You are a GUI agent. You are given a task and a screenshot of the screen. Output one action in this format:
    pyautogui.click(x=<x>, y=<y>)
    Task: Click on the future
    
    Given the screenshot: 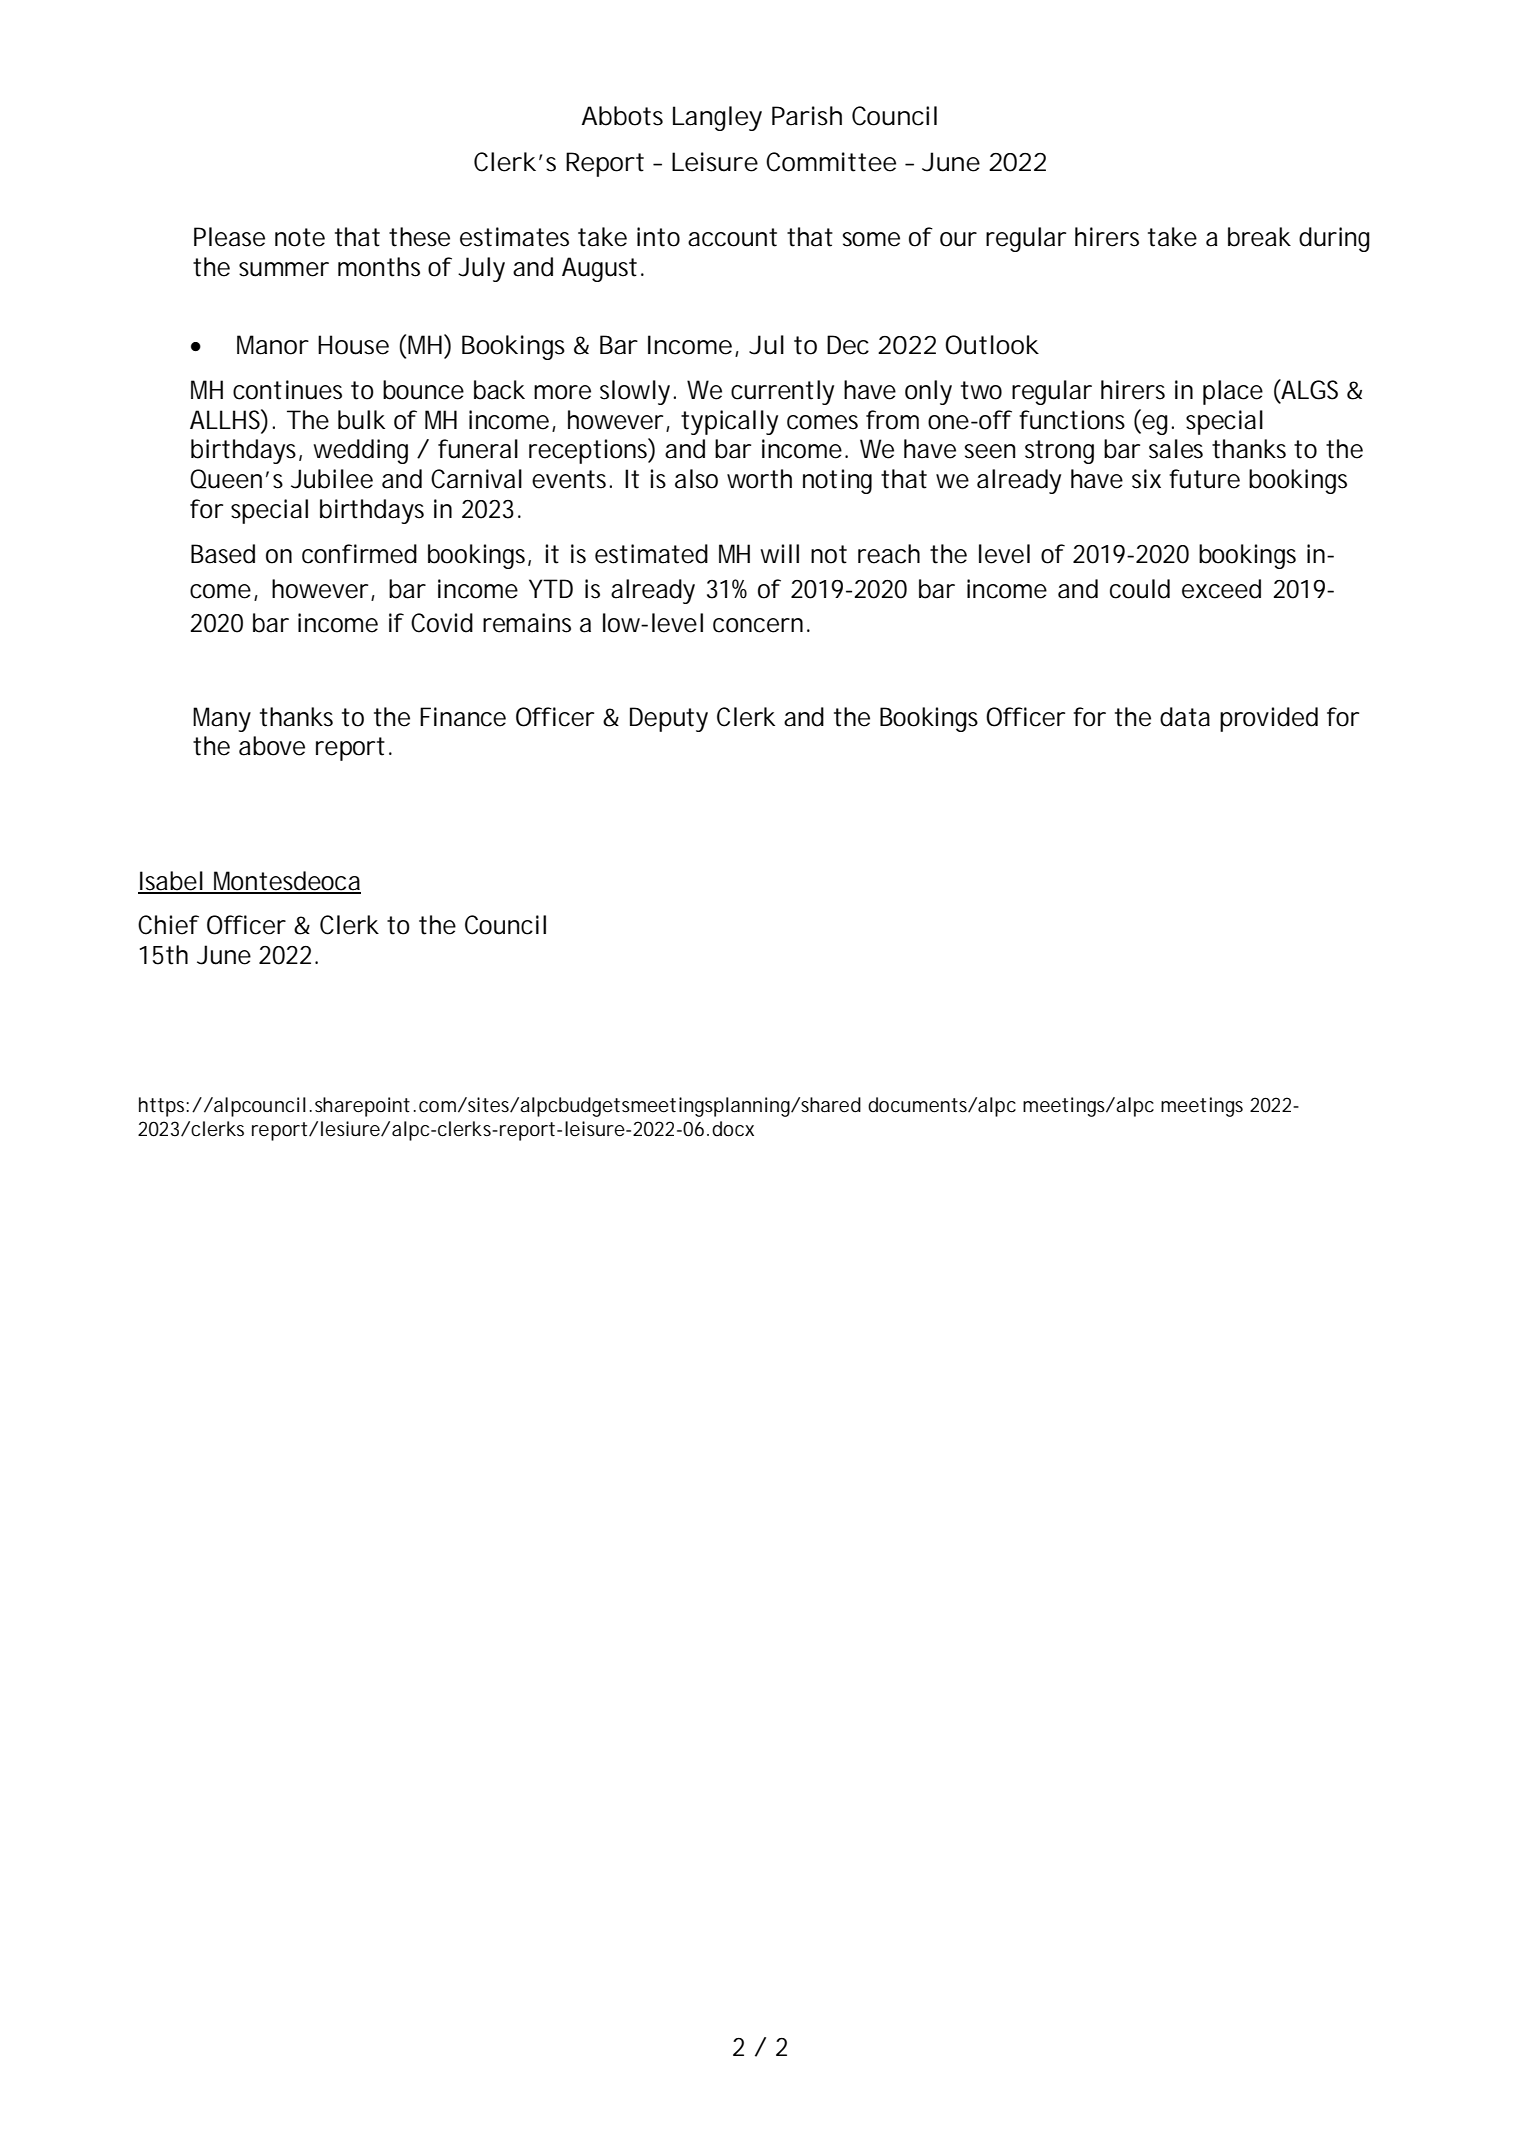 What is the action you would take?
    pyautogui.click(x=1204, y=479)
